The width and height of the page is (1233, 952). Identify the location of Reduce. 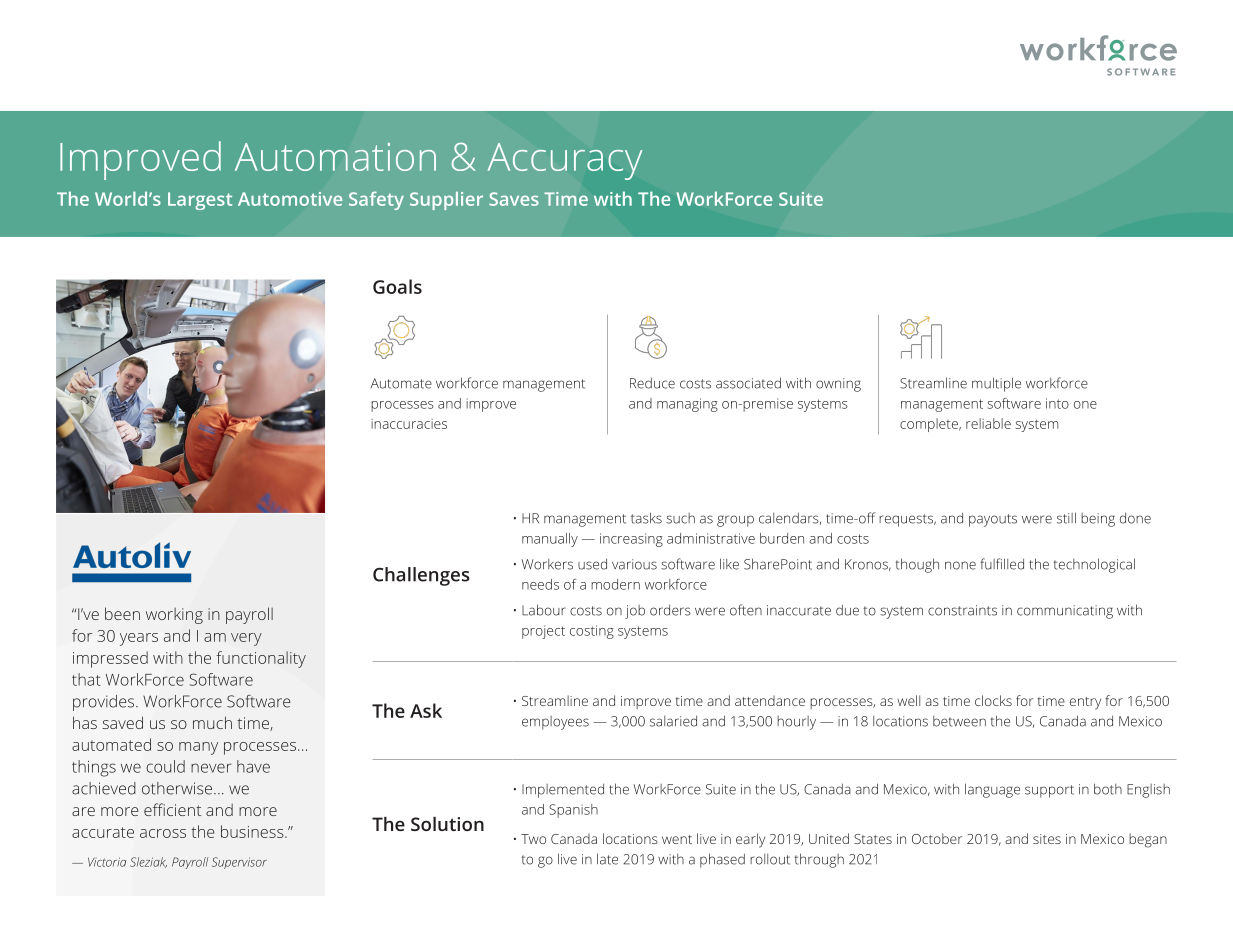
(652, 383).
